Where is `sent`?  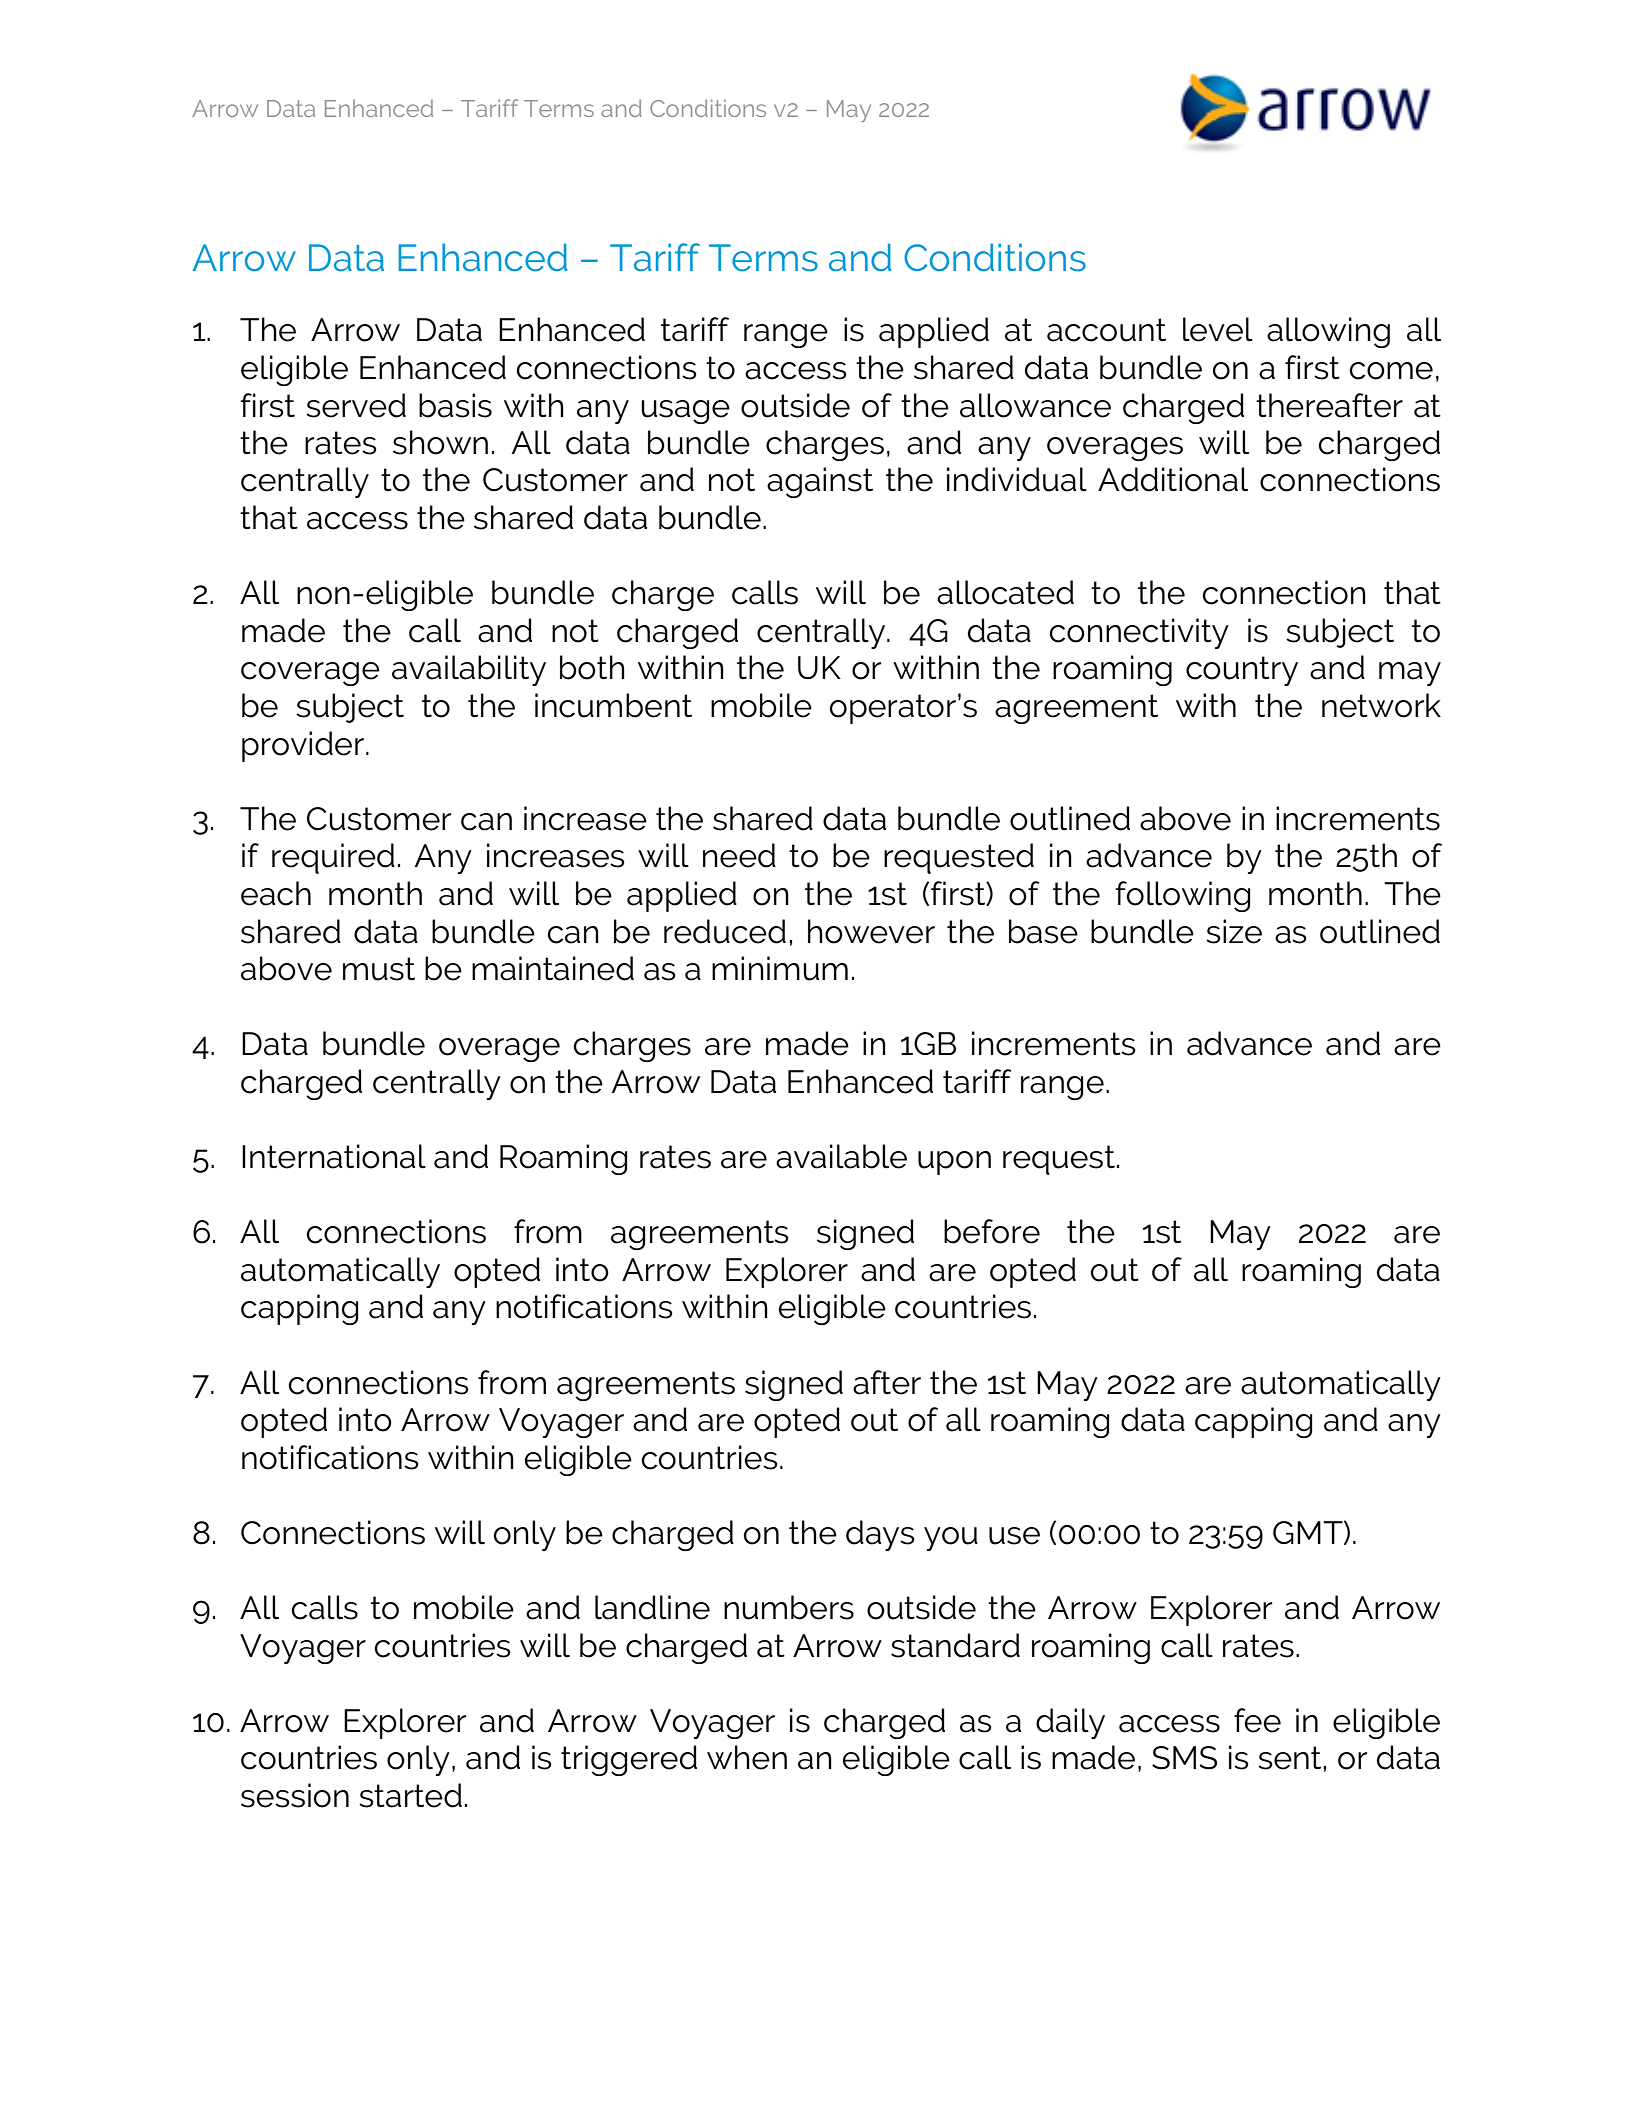 sent is located at coordinates (1291, 1758).
